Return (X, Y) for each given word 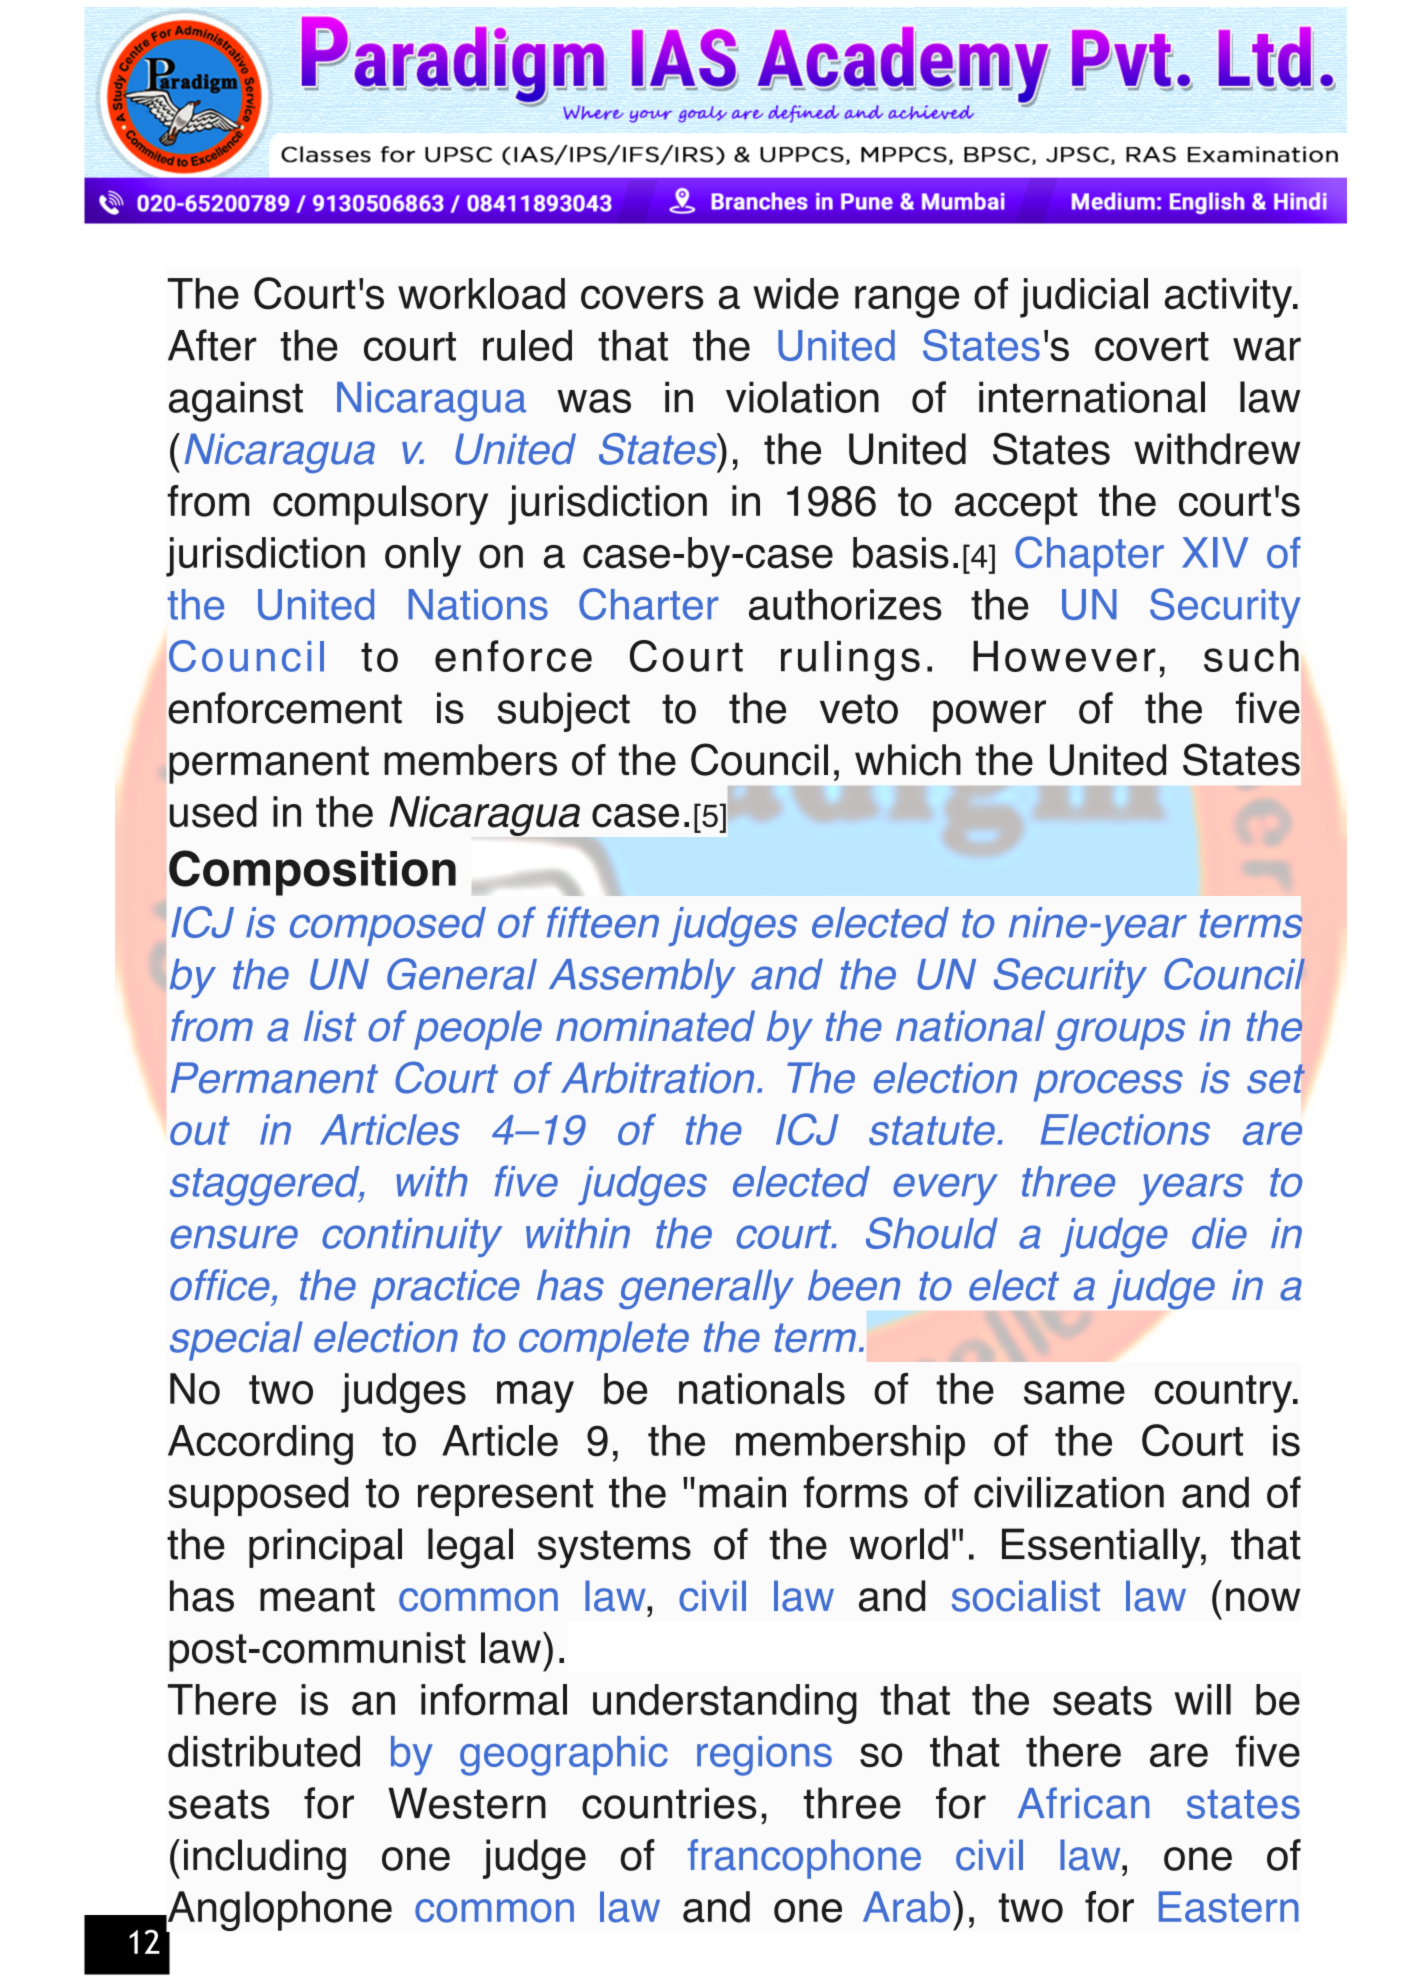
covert (1152, 346)
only (423, 557)
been (854, 1285)
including (265, 1859)
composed (388, 926)
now (1263, 1600)
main (742, 1492)
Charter (648, 604)
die (1219, 1233)
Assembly (642, 978)
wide (796, 294)
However (1064, 656)
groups (1120, 1034)
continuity (412, 1237)
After (212, 345)
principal (325, 1548)
